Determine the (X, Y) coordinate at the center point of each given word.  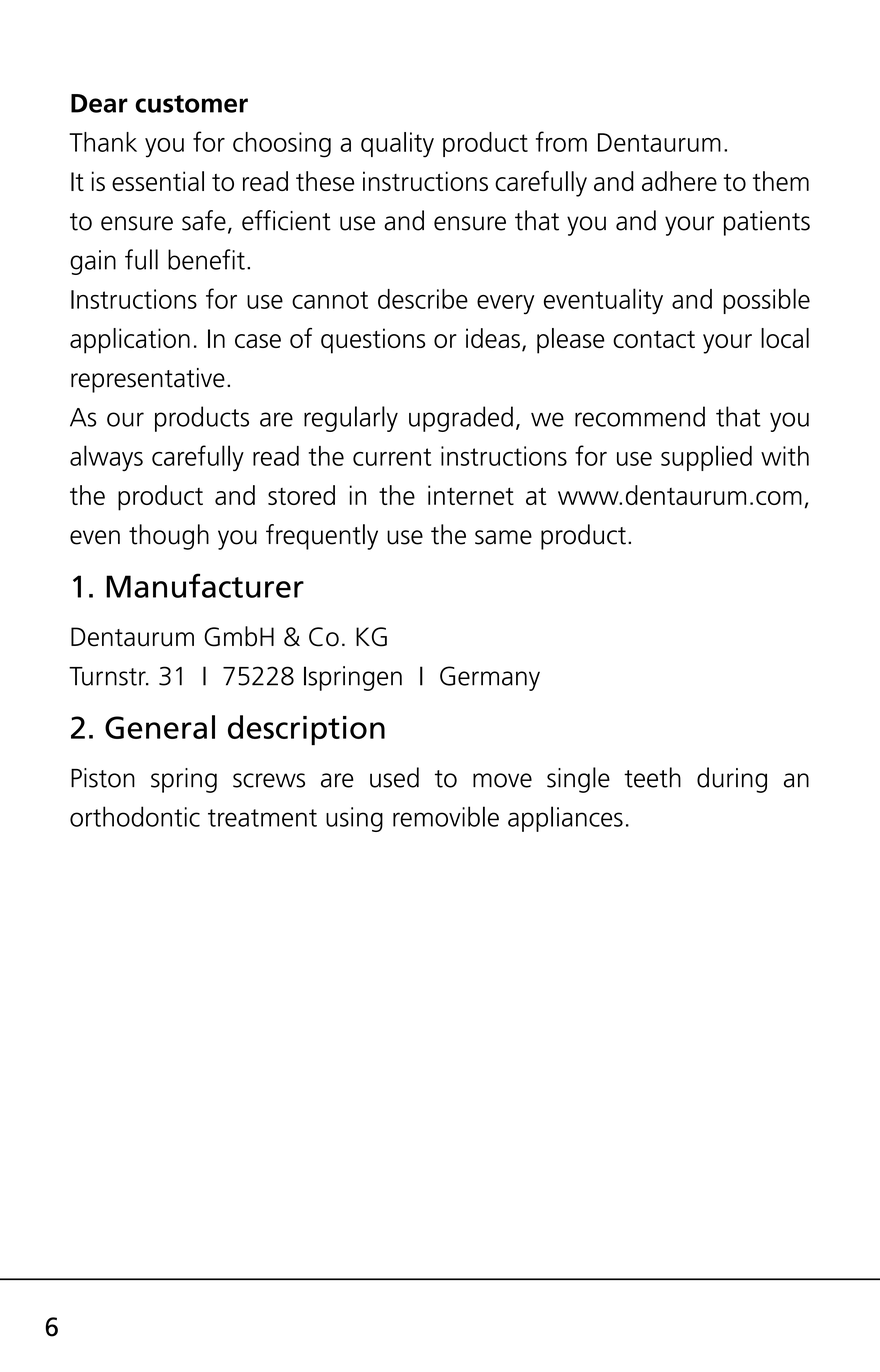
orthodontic (135, 816)
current (392, 457)
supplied (706, 458)
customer (191, 104)
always (106, 458)
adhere (679, 181)
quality (397, 145)
